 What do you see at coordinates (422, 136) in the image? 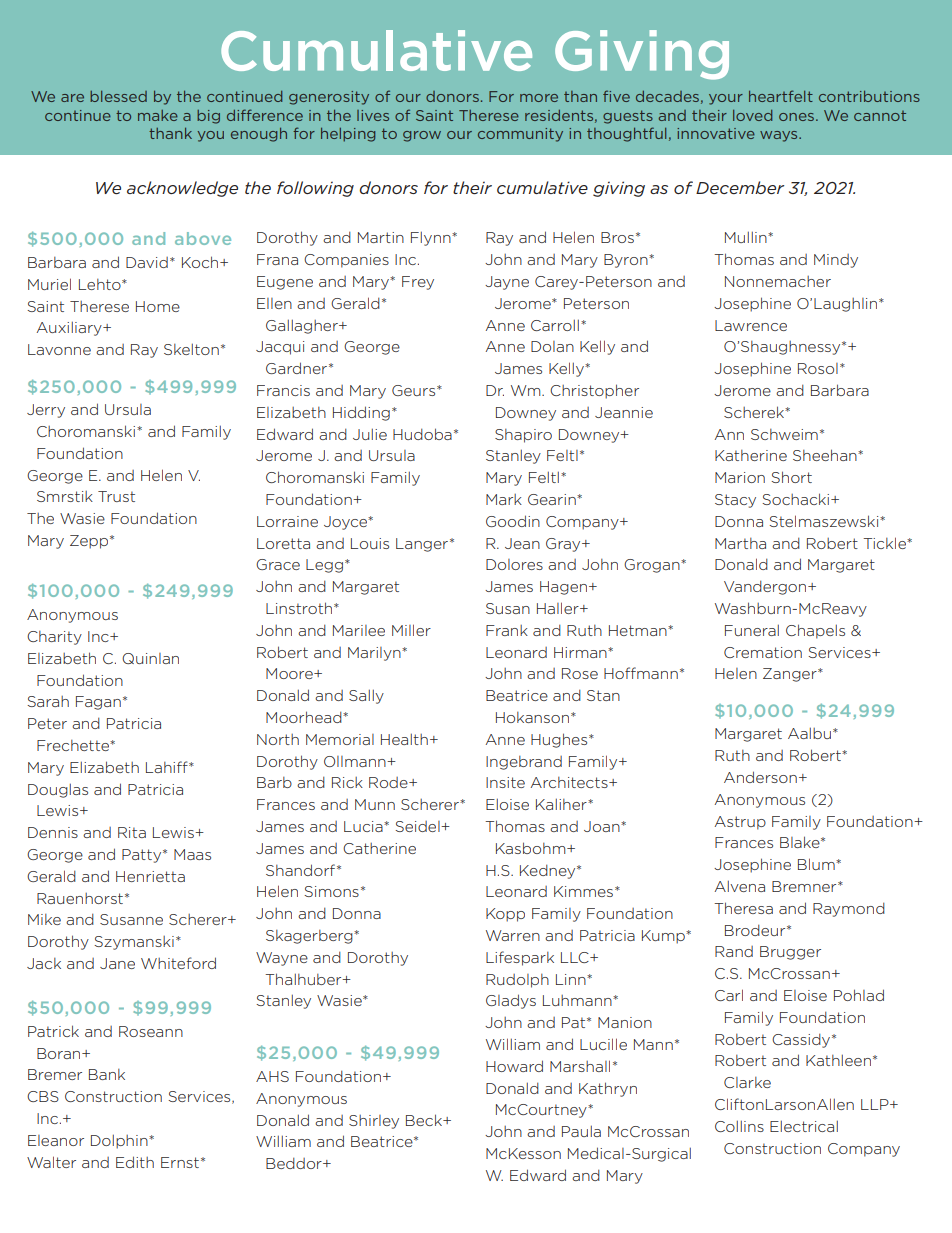
I see `grow` at bounding box center [422, 136].
